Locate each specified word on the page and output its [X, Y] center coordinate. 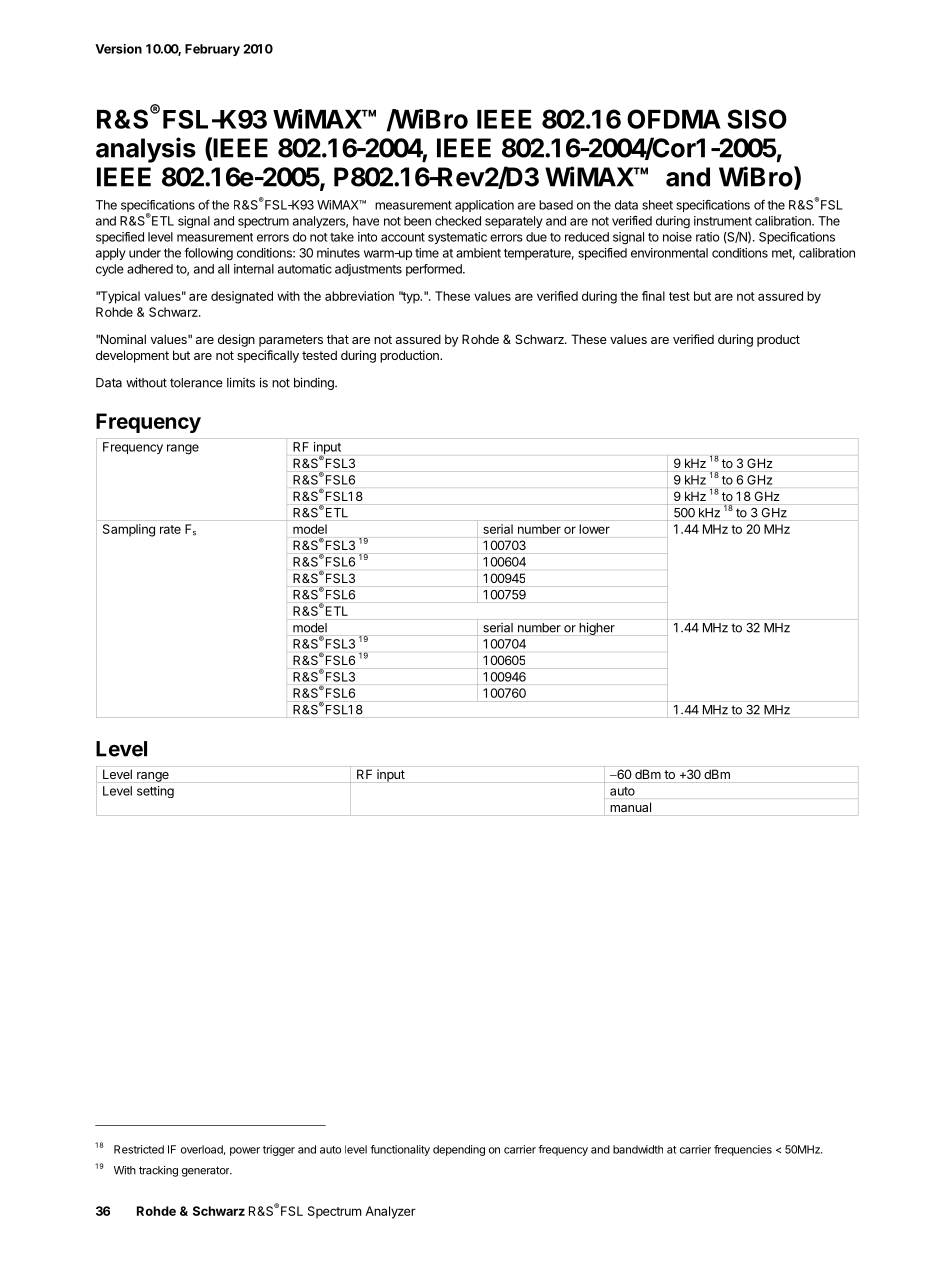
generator [207, 1171]
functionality [400, 1150]
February [212, 50]
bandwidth [638, 1149]
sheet [657, 205]
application [484, 206]
